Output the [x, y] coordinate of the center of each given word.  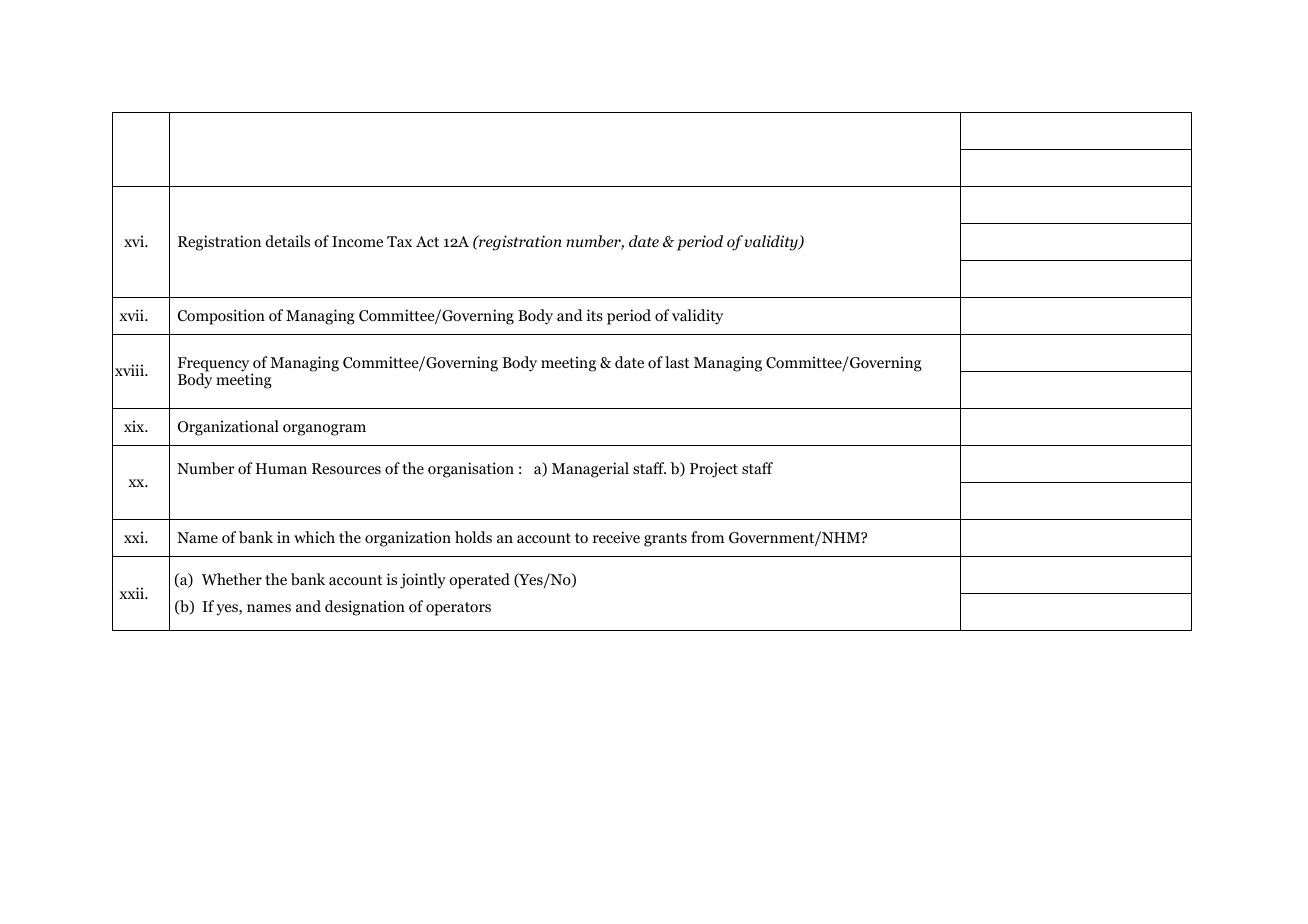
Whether [232, 579]
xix [135, 426]
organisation [471, 470]
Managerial [590, 470]
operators [458, 609]
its [595, 315]
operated [479, 581]
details [288, 241]
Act [427, 241]
